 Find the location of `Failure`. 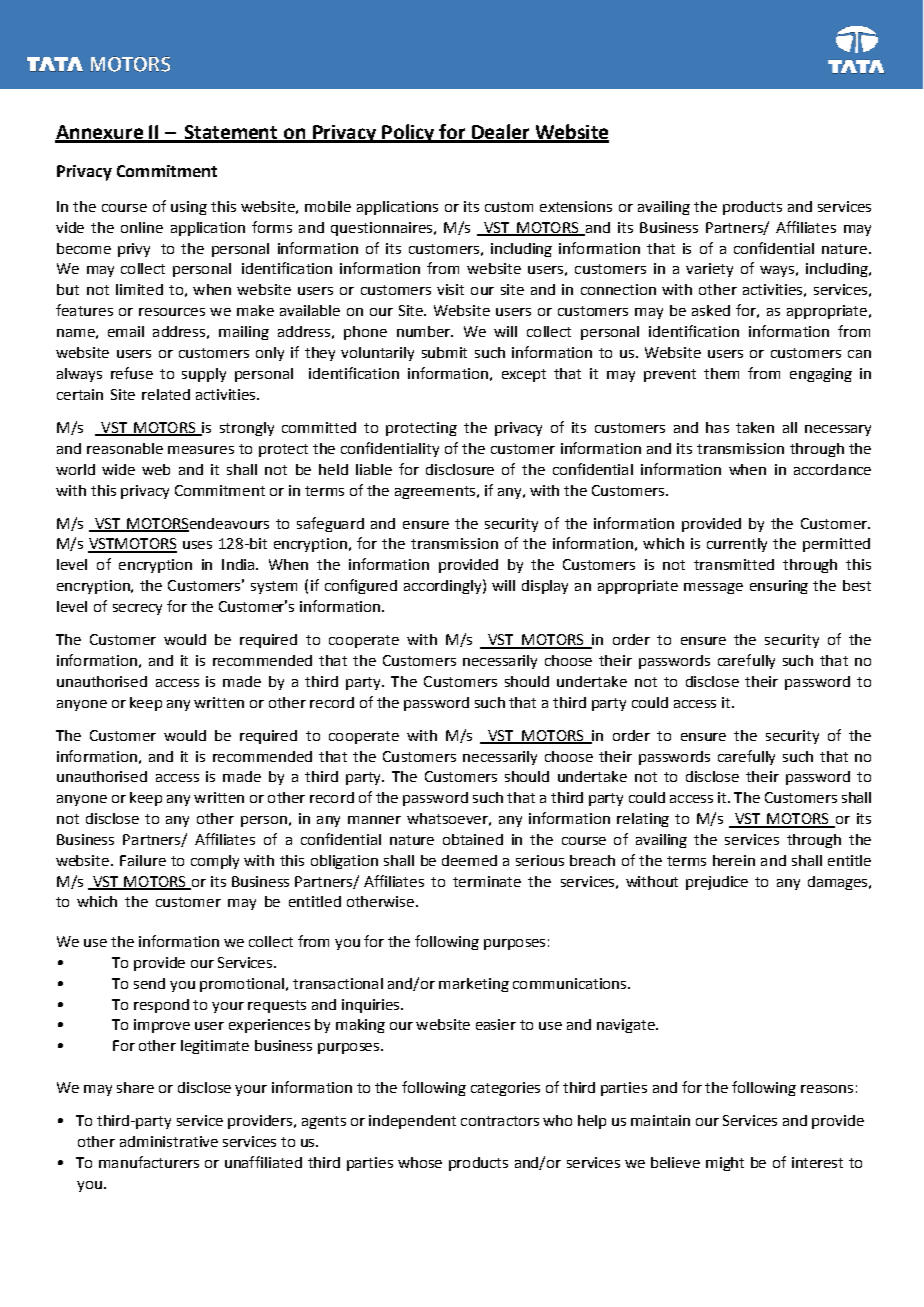

Failure is located at coordinates (143, 860).
